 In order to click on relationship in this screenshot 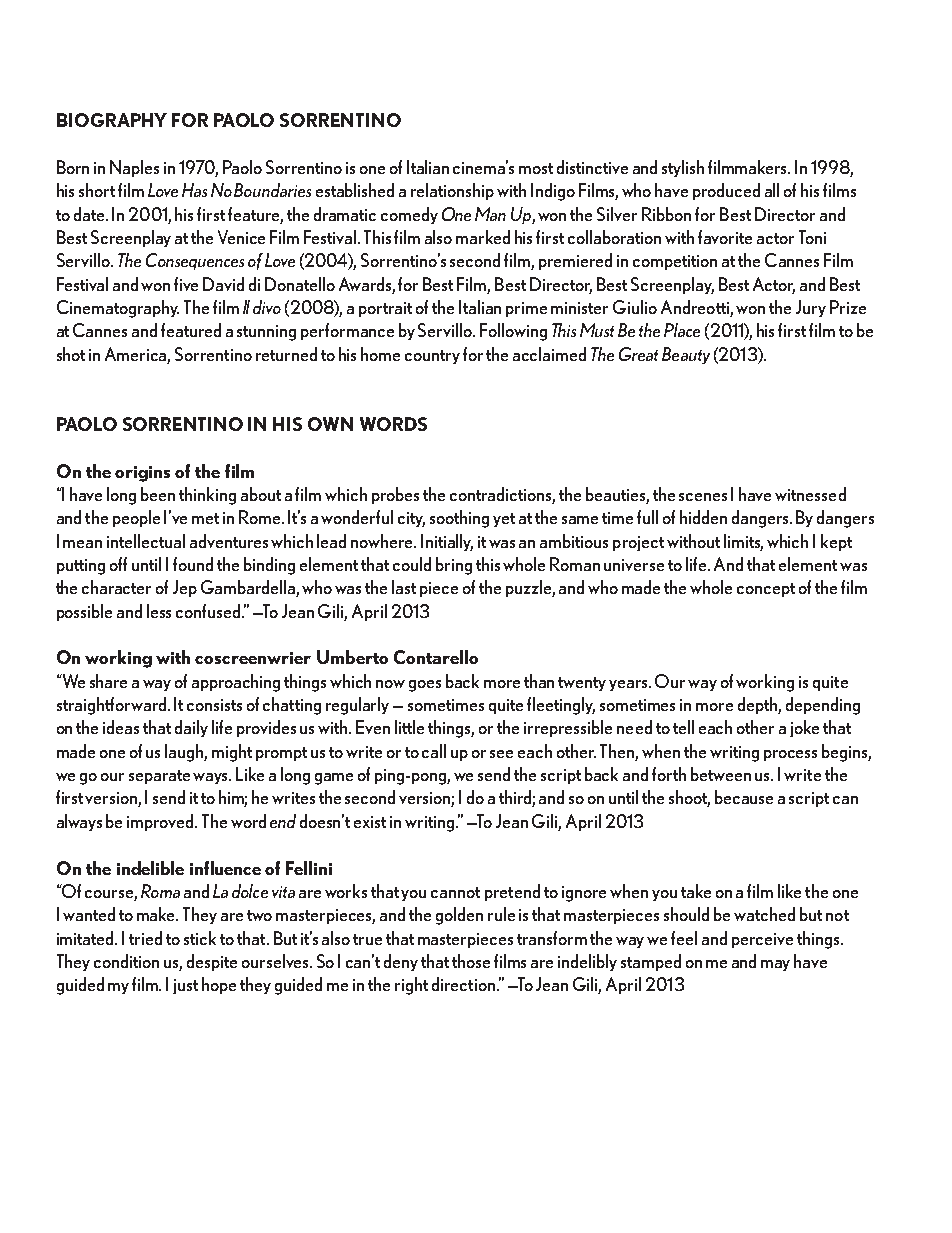, I will do `click(452, 191)`.
